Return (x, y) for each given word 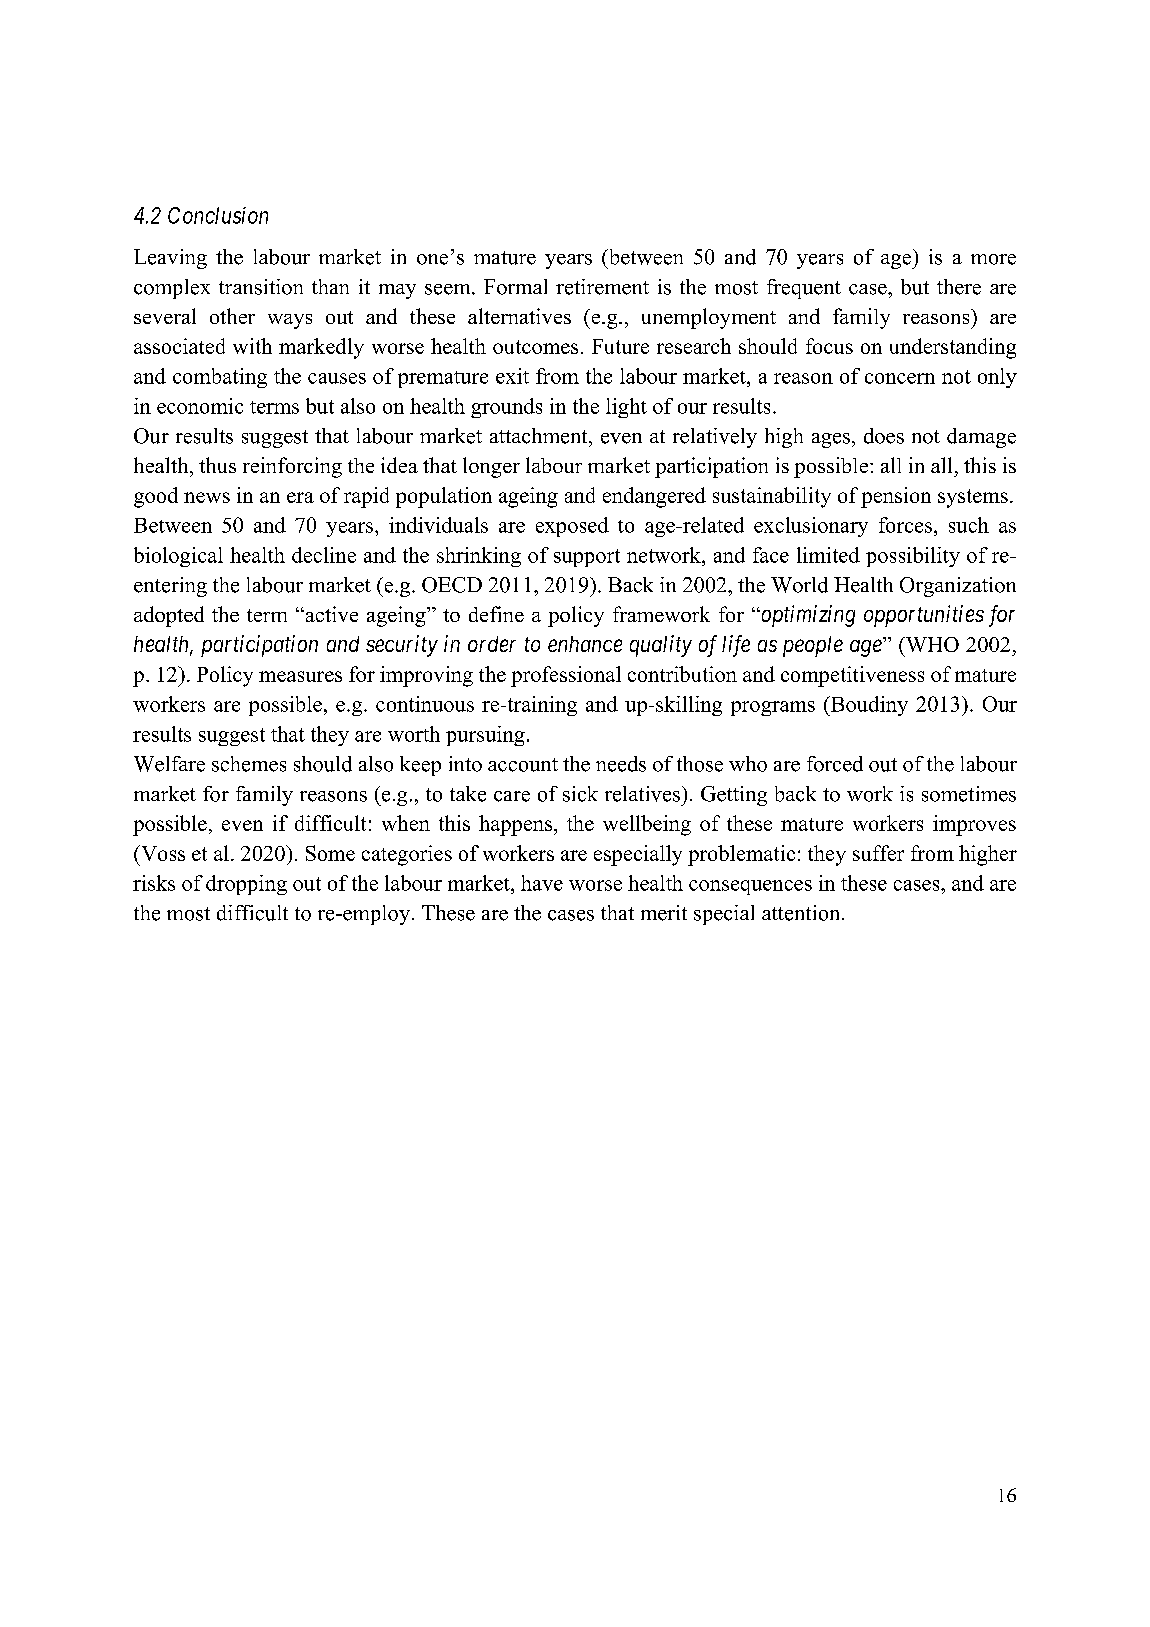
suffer (878, 853)
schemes (249, 764)
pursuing (485, 736)
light (626, 408)
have (542, 883)
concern (900, 378)
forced (835, 764)
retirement (602, 287)
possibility (913, 557)
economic (200, 406)
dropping (246, 885)
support (587, 558)
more (993, 259)
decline (324, 555)
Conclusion (218, 215)
